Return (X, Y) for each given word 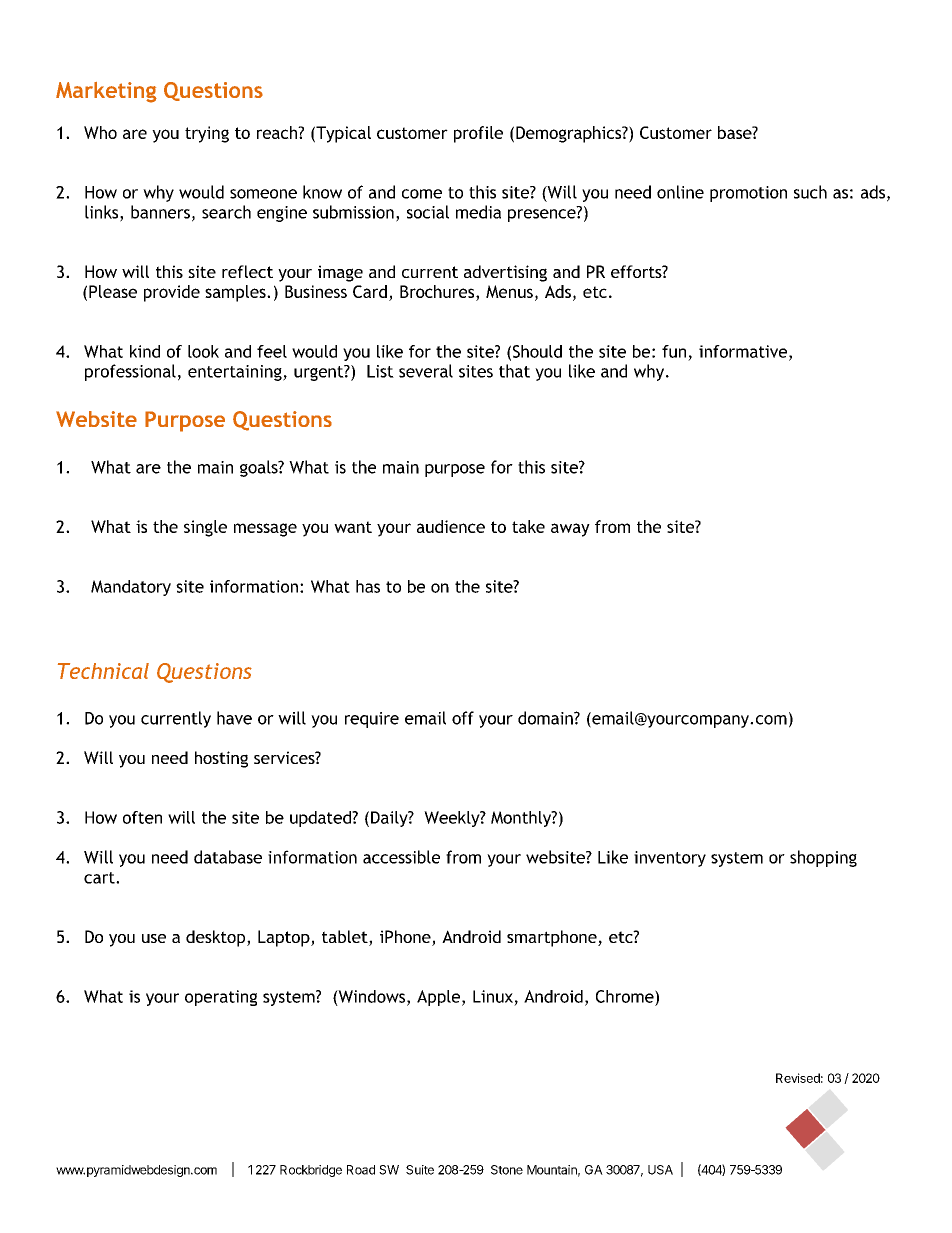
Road (361, 1170)
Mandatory (131, 588)
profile (478, 134)
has (368, 586)
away (570, 530)
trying (207, 134)
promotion (748, 194)
